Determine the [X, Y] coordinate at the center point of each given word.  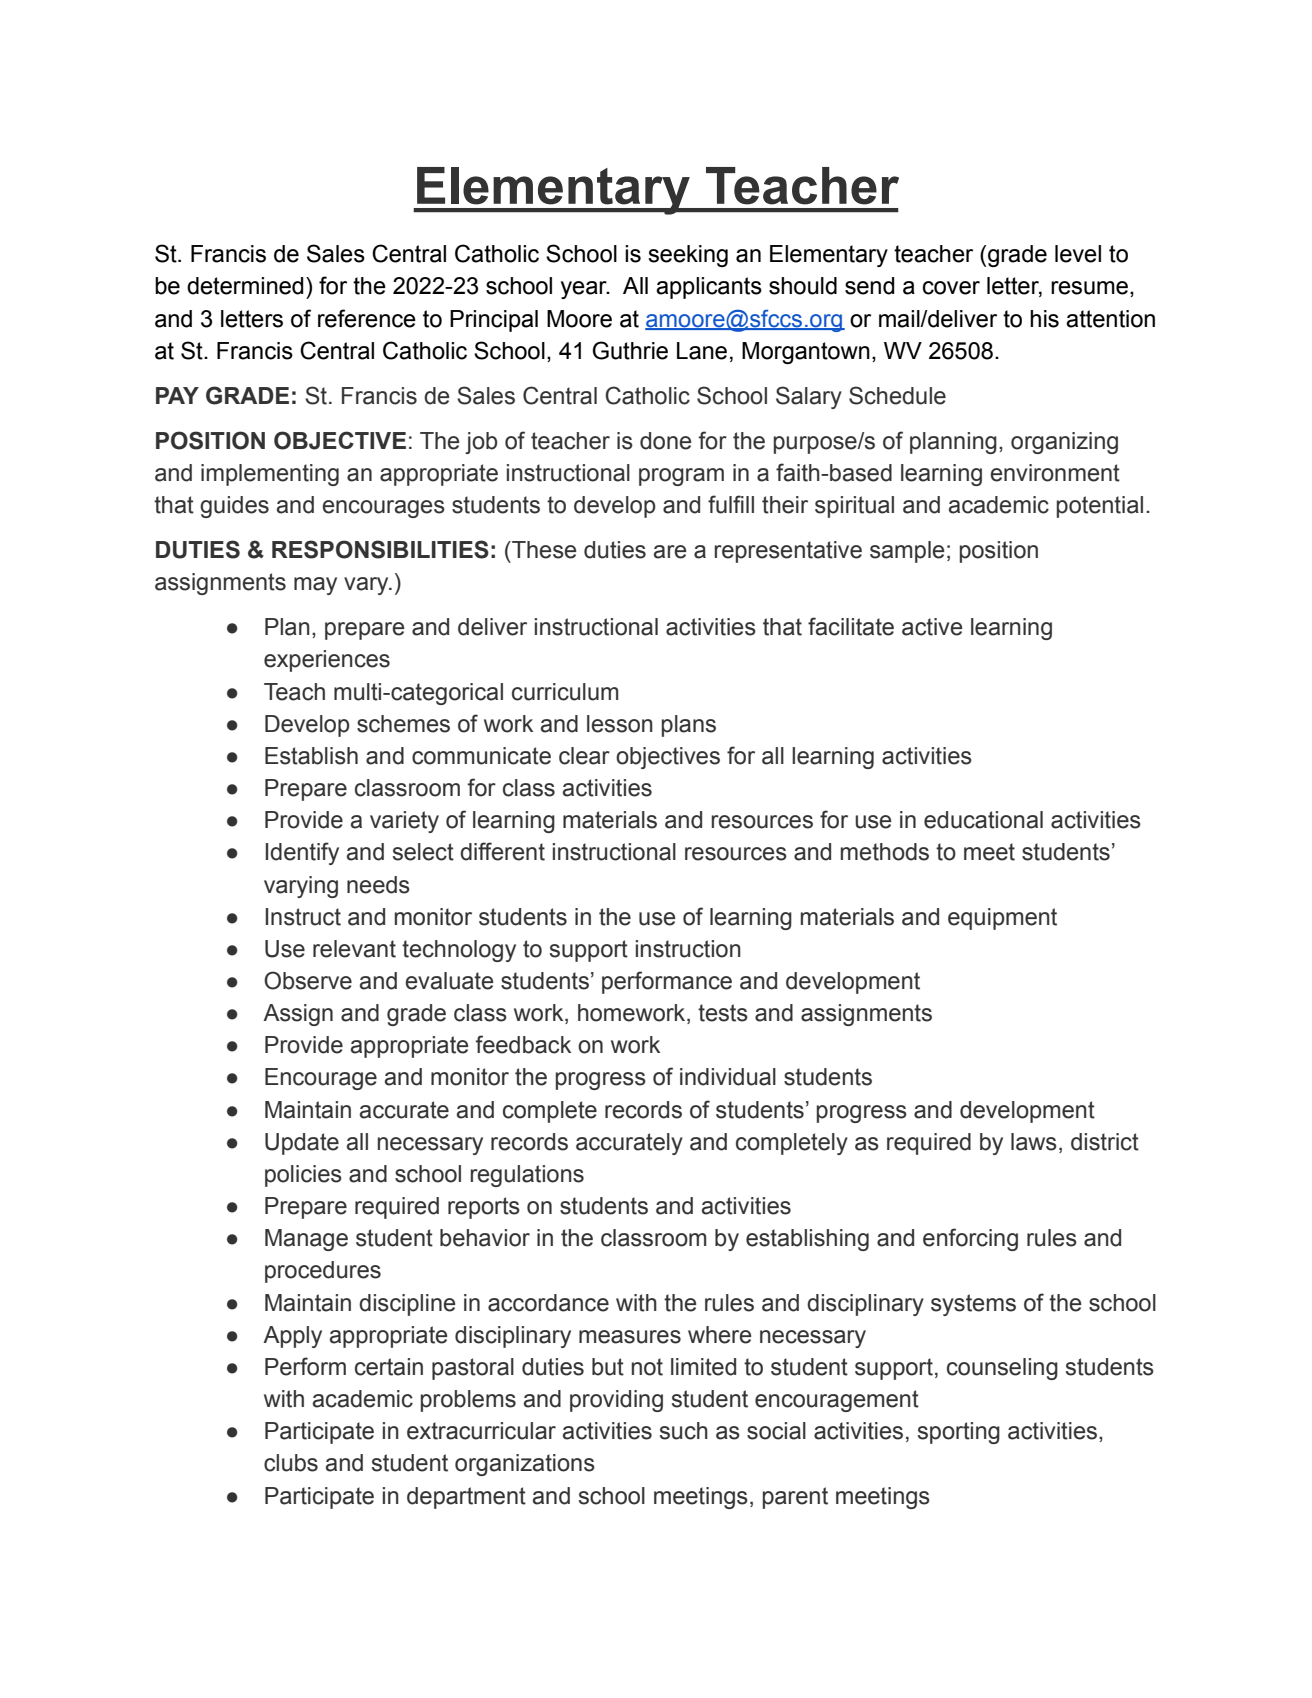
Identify [302, 853]
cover [951, 288]
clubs [291, 1463]
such [684, 1431]
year [585, 290]
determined [245, 286]
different [502, 851]
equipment [1002, 919]
